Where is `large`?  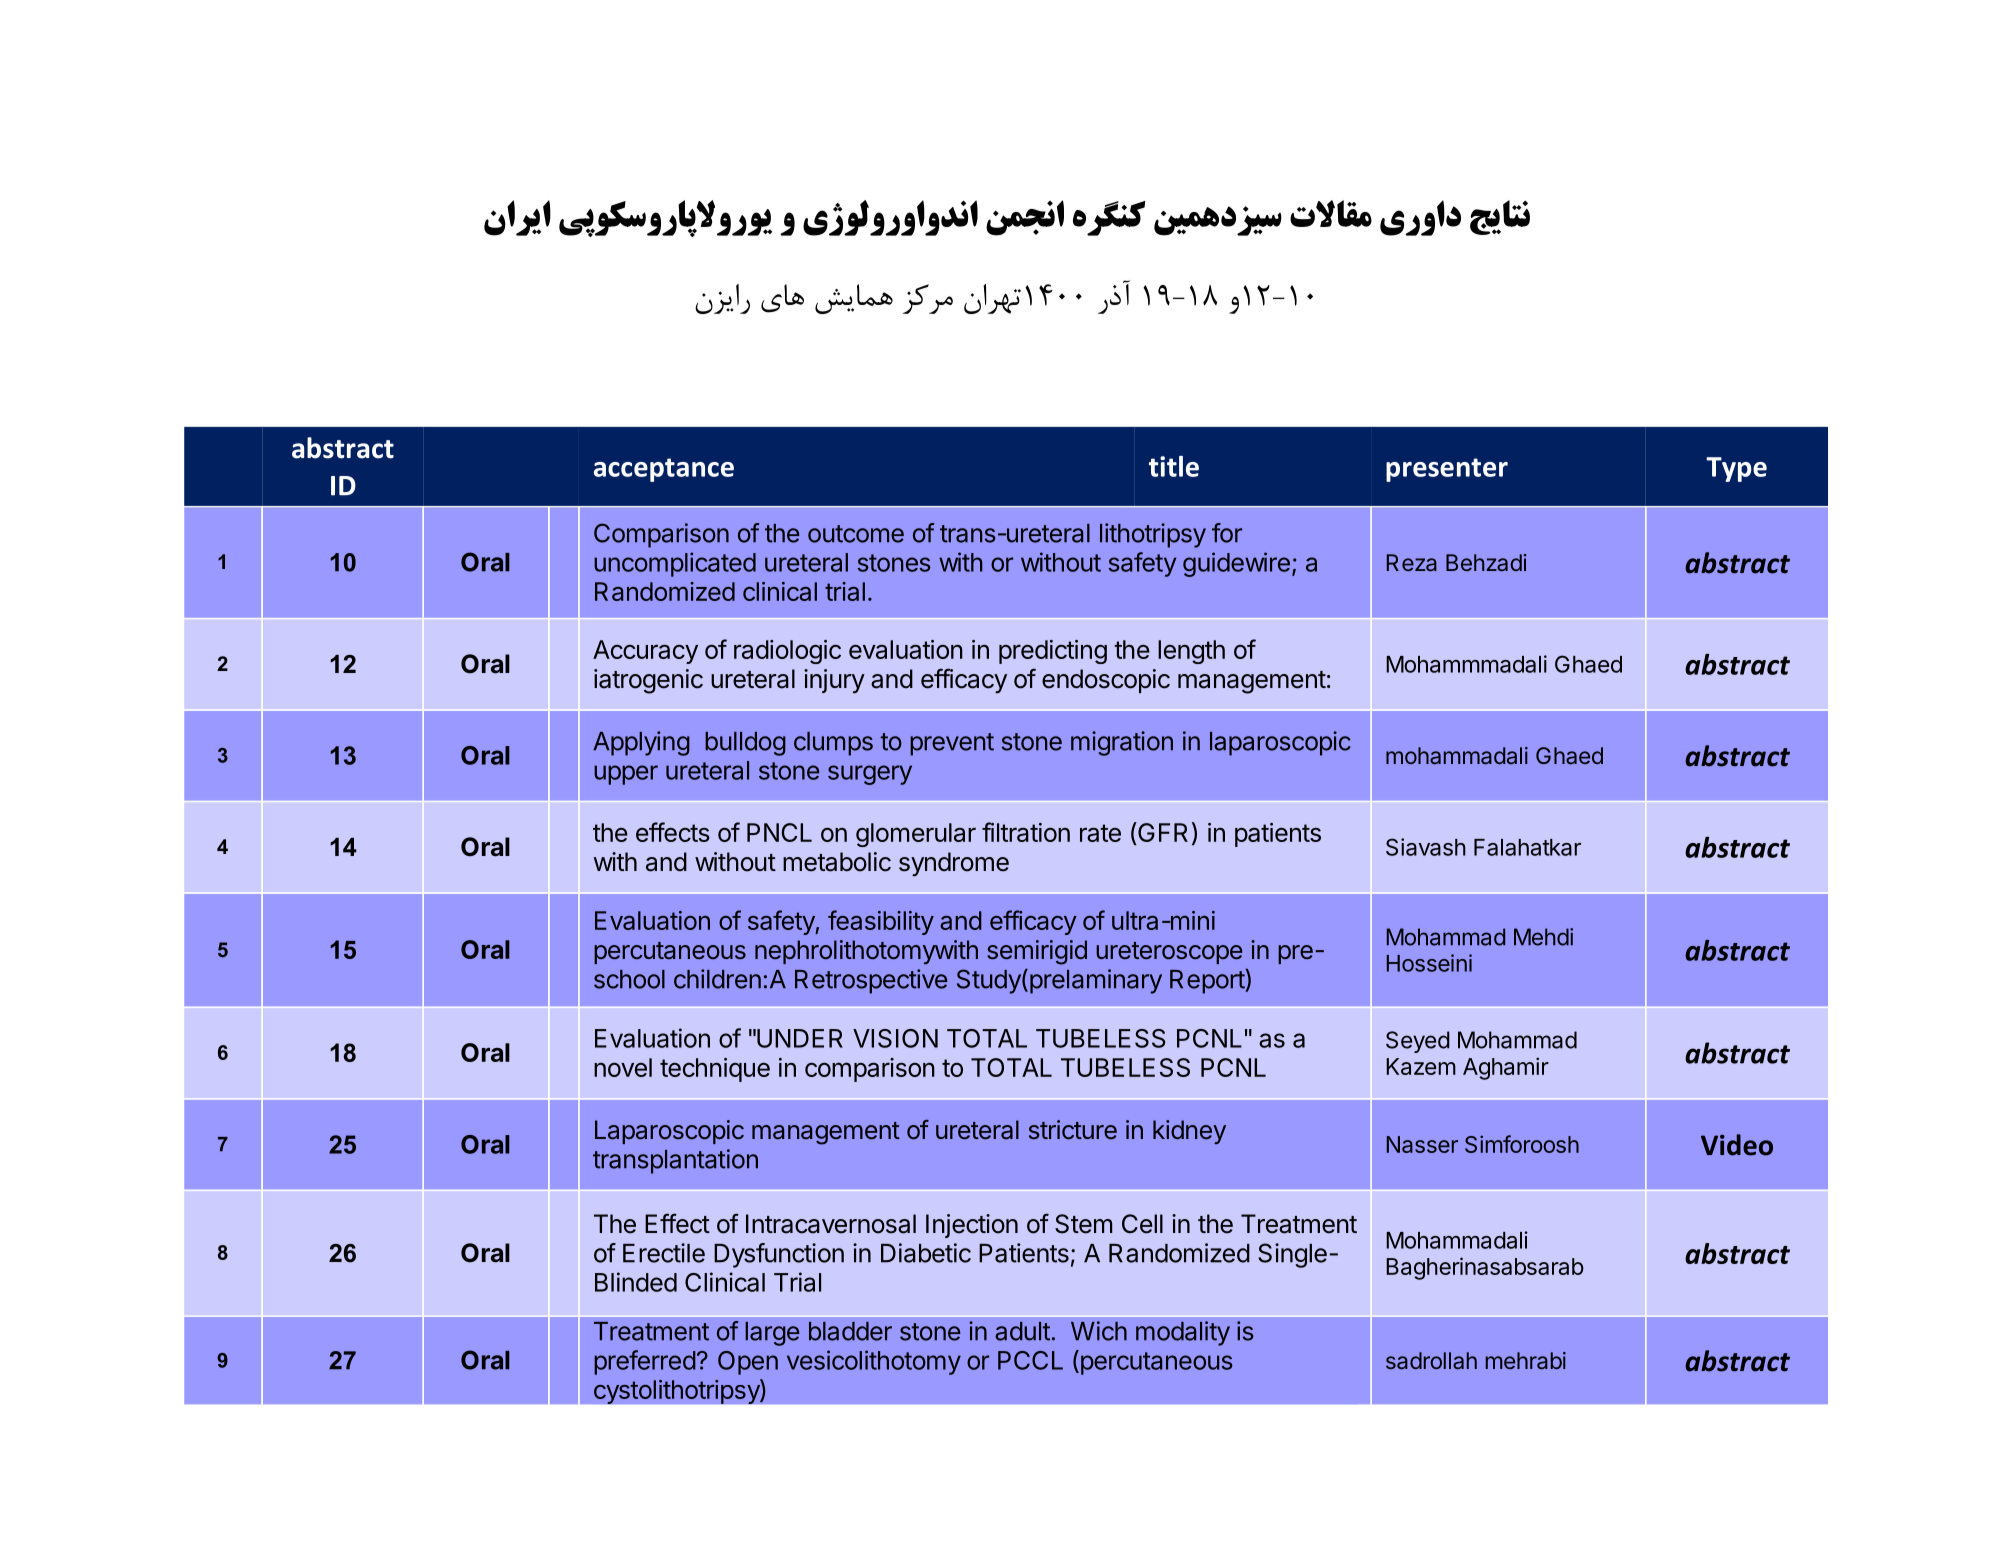 large is located at coordinates (772, 1334).
